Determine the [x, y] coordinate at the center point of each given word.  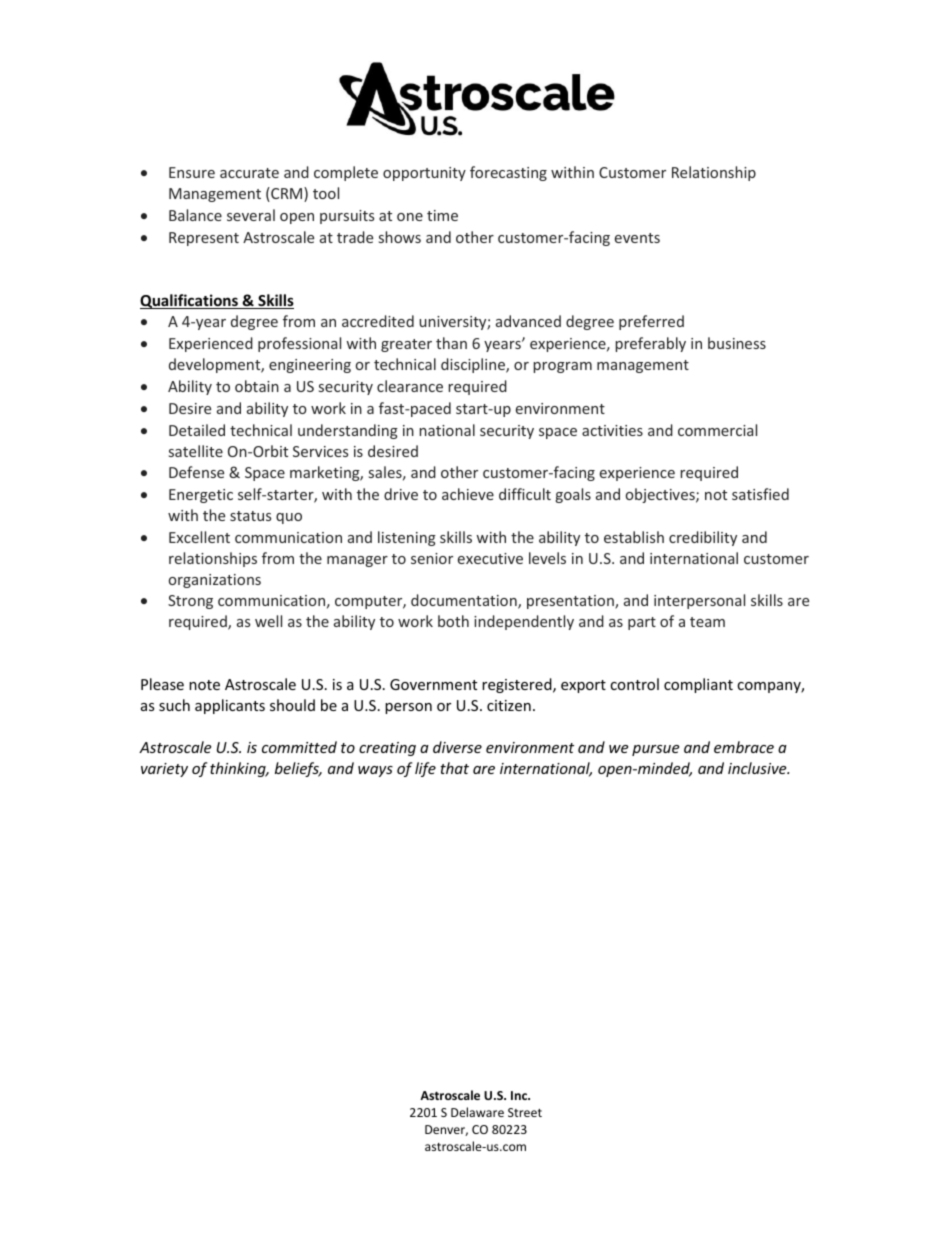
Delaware [477, 1112]
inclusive [758, 768]
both [453, 621]
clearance [410, 386]
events [637, 238]
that [454, 768]
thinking [239, 769]
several [251, 215]
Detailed [197, 430]
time [442, 215]
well [268, 621]
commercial [717, 430]
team [707, 622]
